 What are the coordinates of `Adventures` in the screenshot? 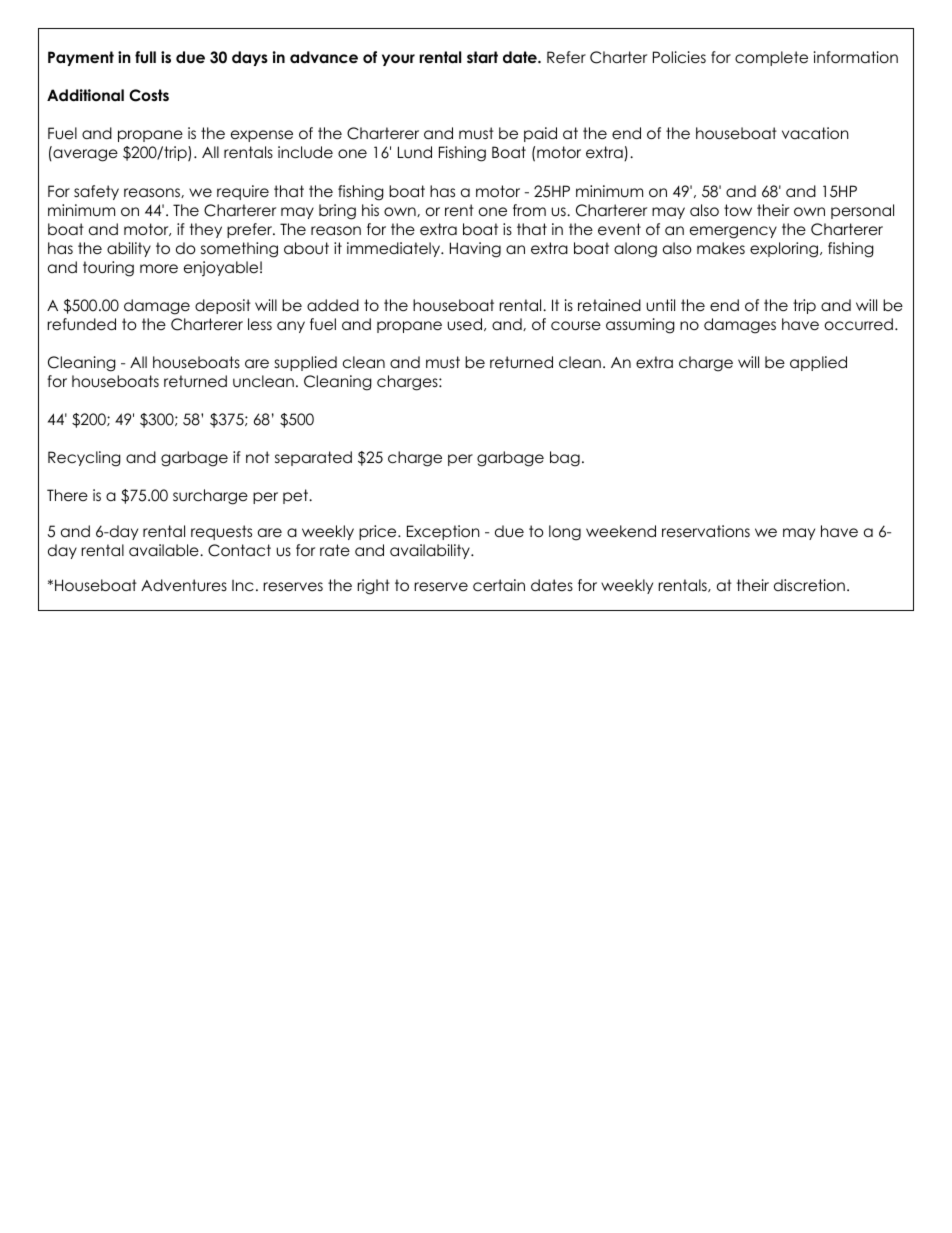 It's located at (184, 585).
